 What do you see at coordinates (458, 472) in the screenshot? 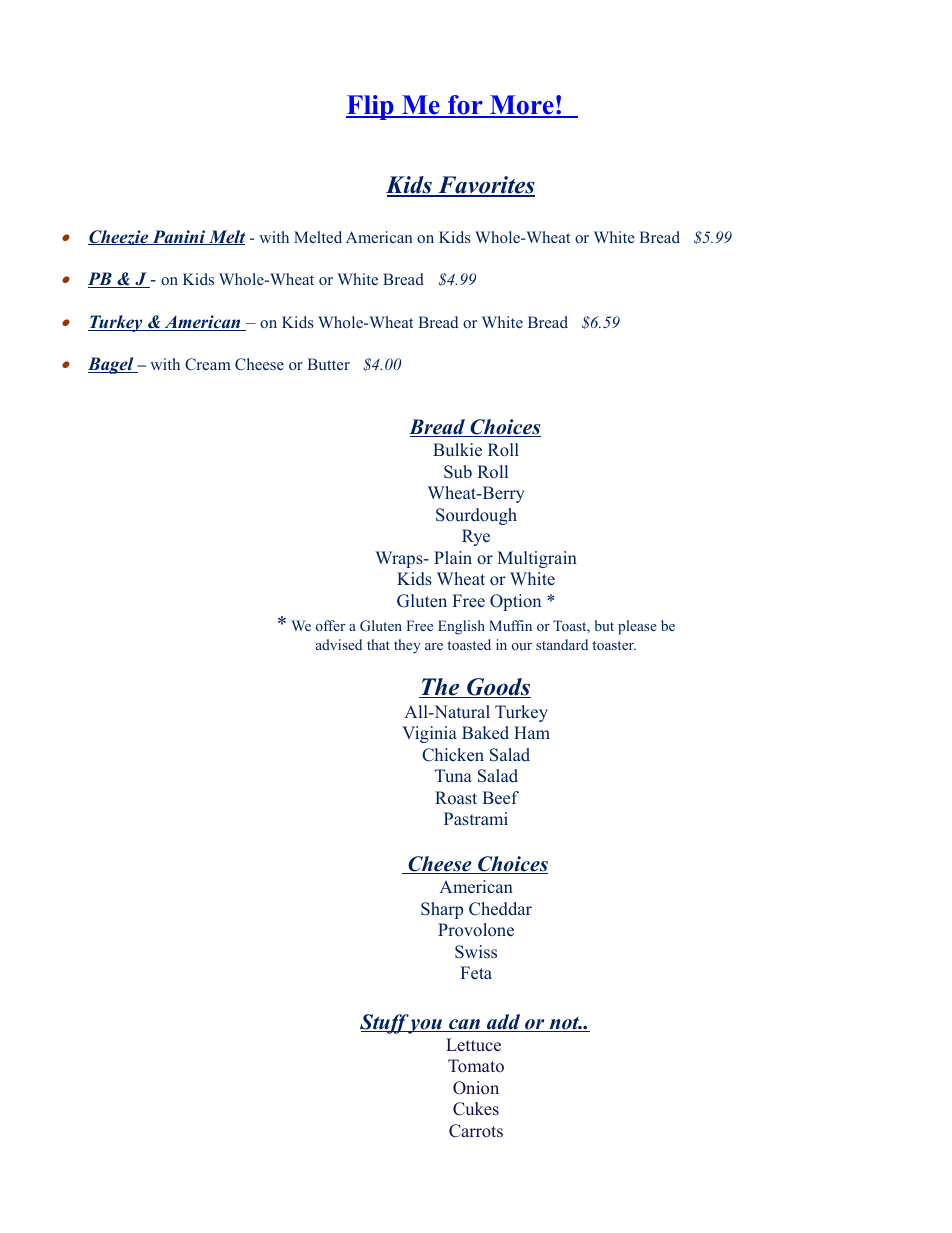
I see `Sub` at bounding box center [458, 472].
